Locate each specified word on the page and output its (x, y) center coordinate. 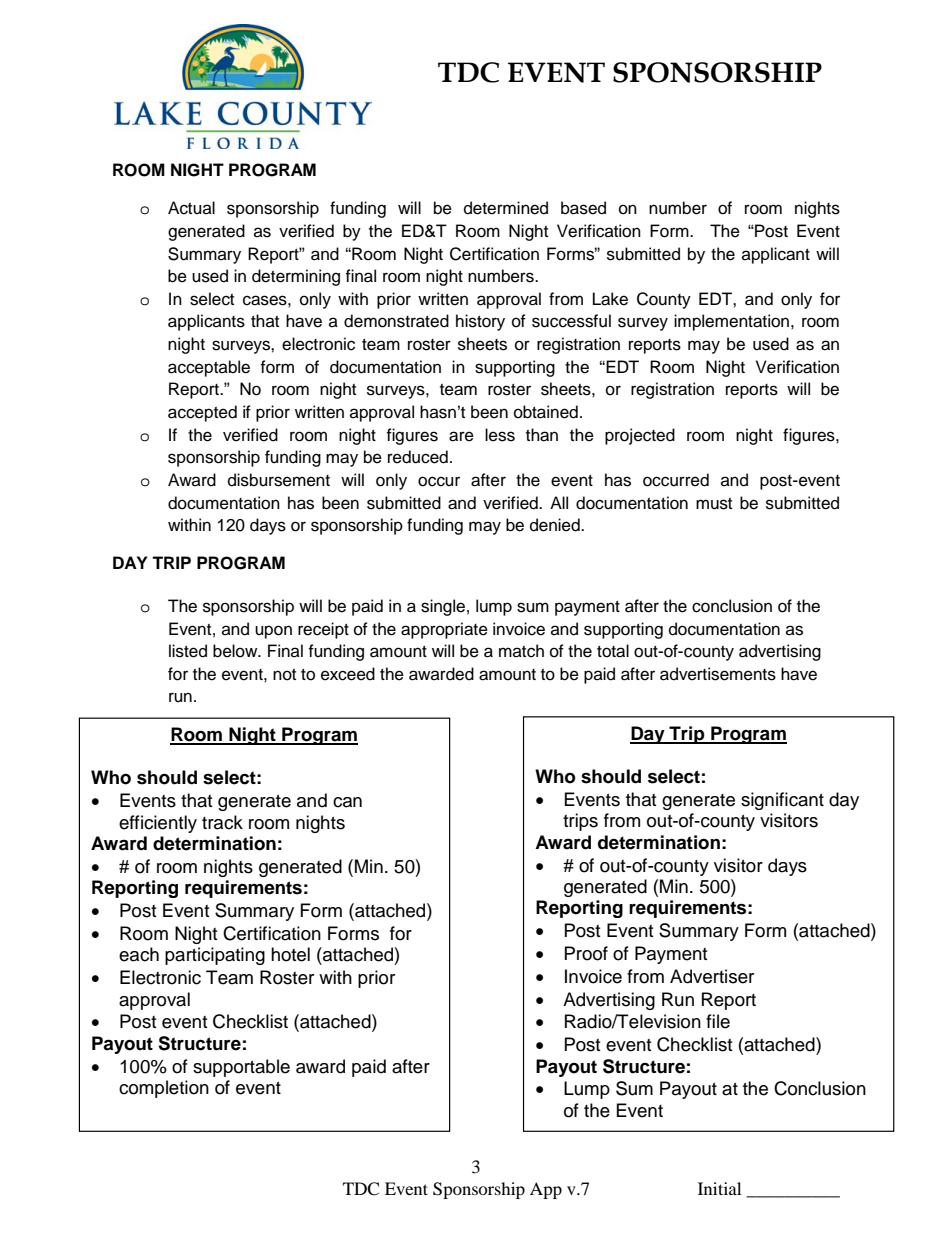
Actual (191, 208)
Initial (719, 1188)
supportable (241, 1068)
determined (506, 208)
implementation (733, 322)
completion (164, 1089)
